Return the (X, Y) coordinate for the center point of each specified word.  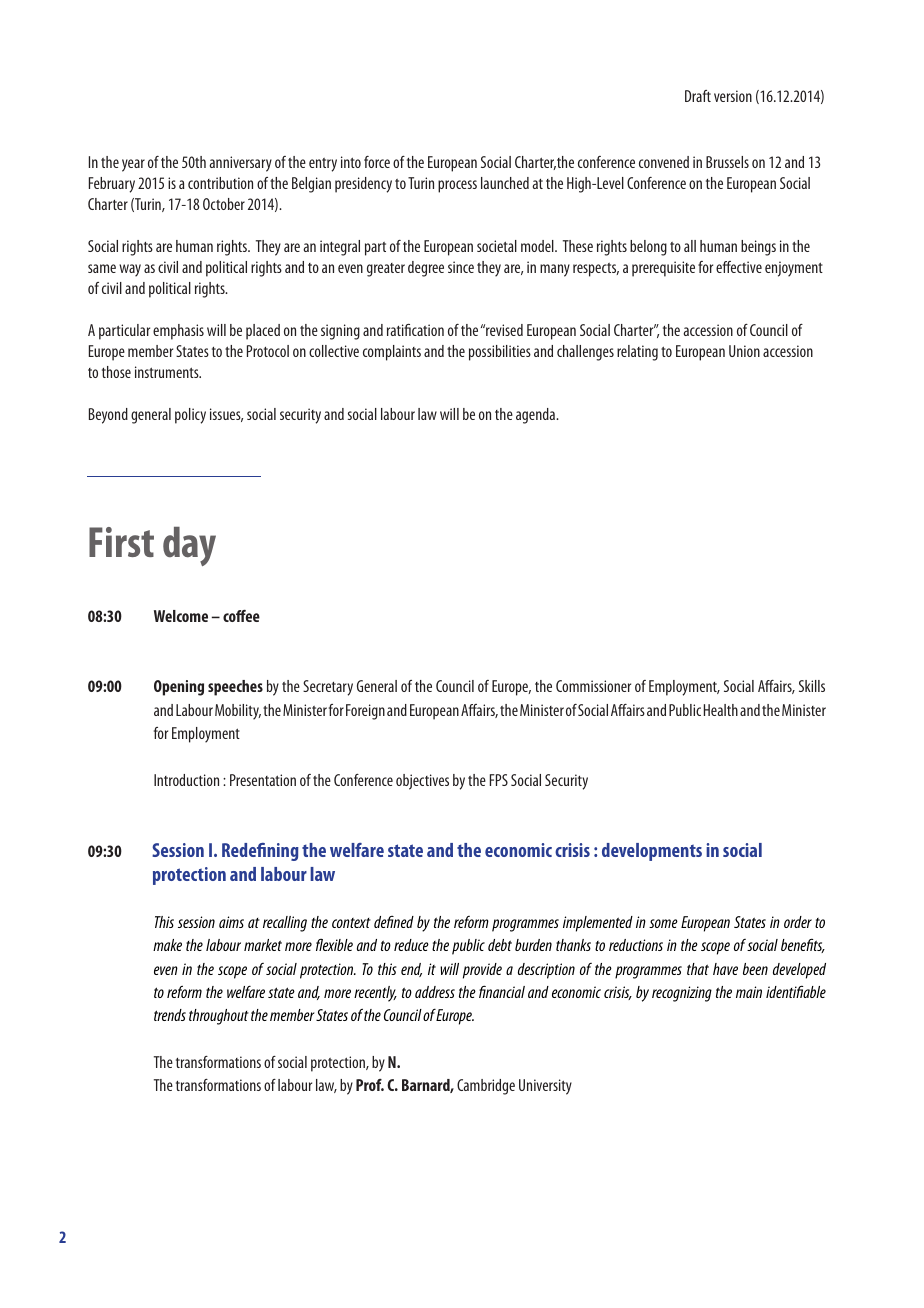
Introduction (186, 780)
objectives (422, 782)
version (733, 96)
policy (190, 416)
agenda (536, 416)
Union (744, 351)
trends (170, 1015)
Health (721, 710)
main (749, 992)
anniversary (240, 164)
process (457, 186)
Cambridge (486, 1087)
